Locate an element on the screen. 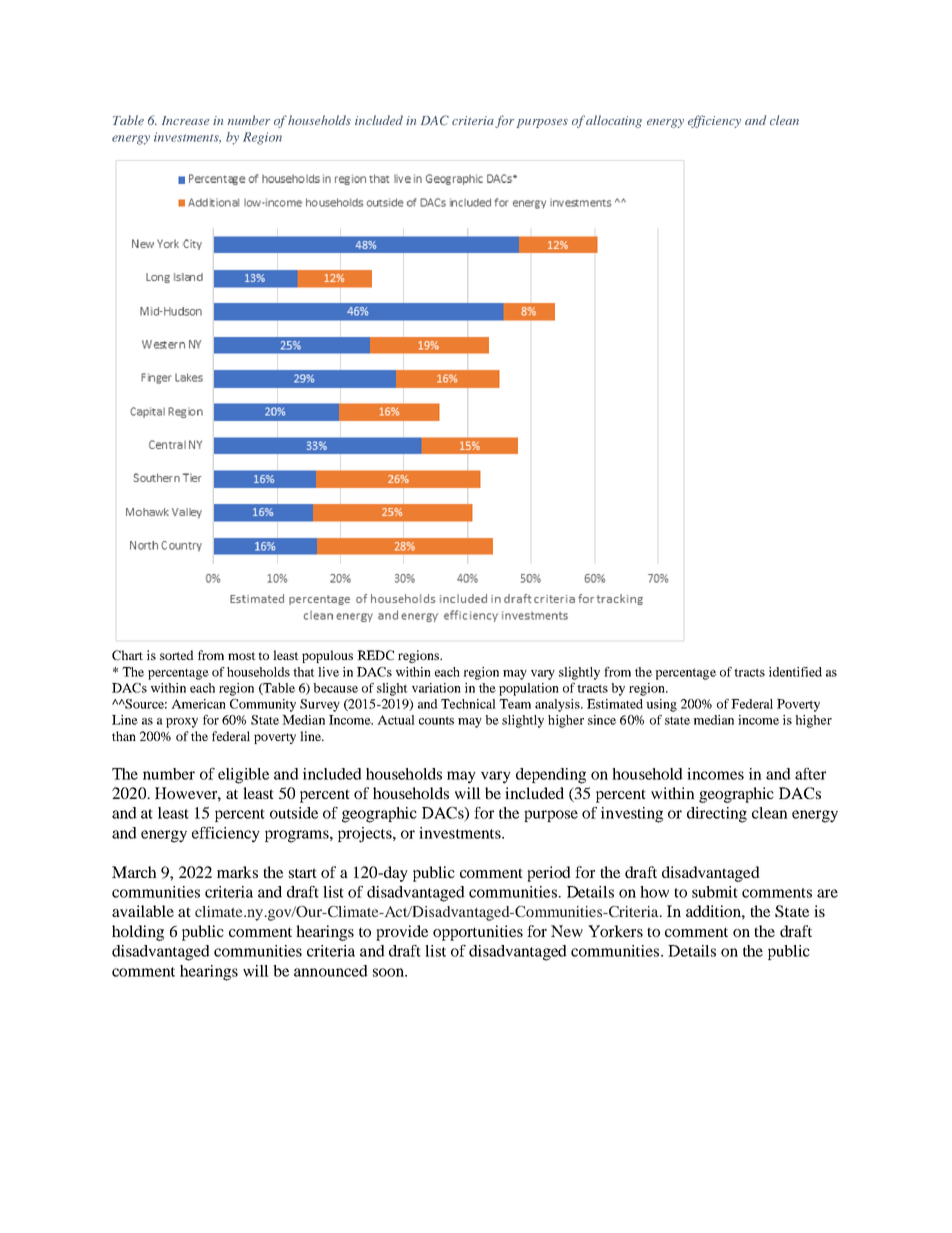  most is located at coordinates (242, 656).
